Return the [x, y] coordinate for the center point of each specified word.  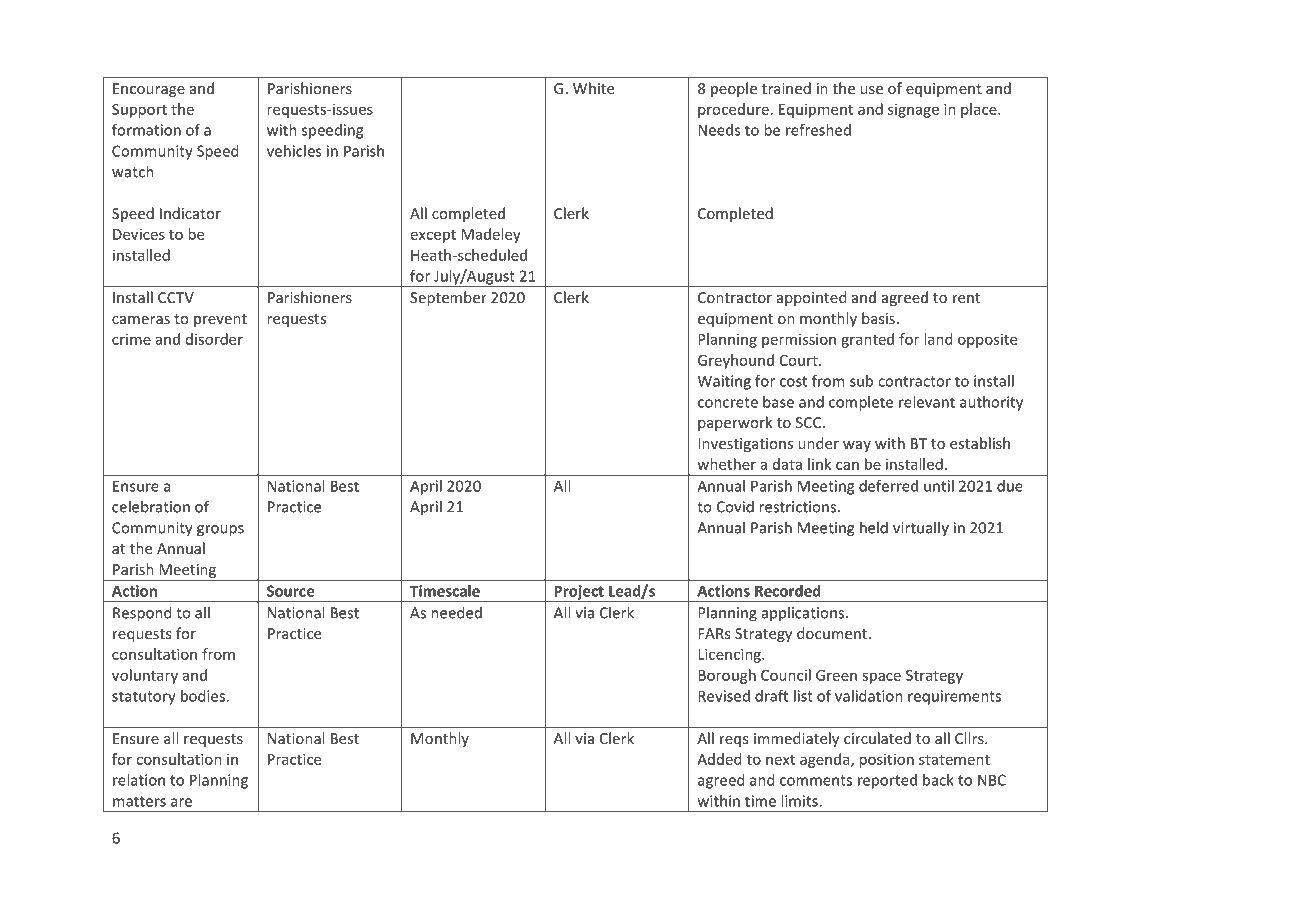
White [593, 88]
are [181, 802]
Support [139, 111]
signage [913, 111]
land [938, 339]
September [448, 298]
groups [220, 531]
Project [579, 593]
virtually [921, 528]
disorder [214, 339]
